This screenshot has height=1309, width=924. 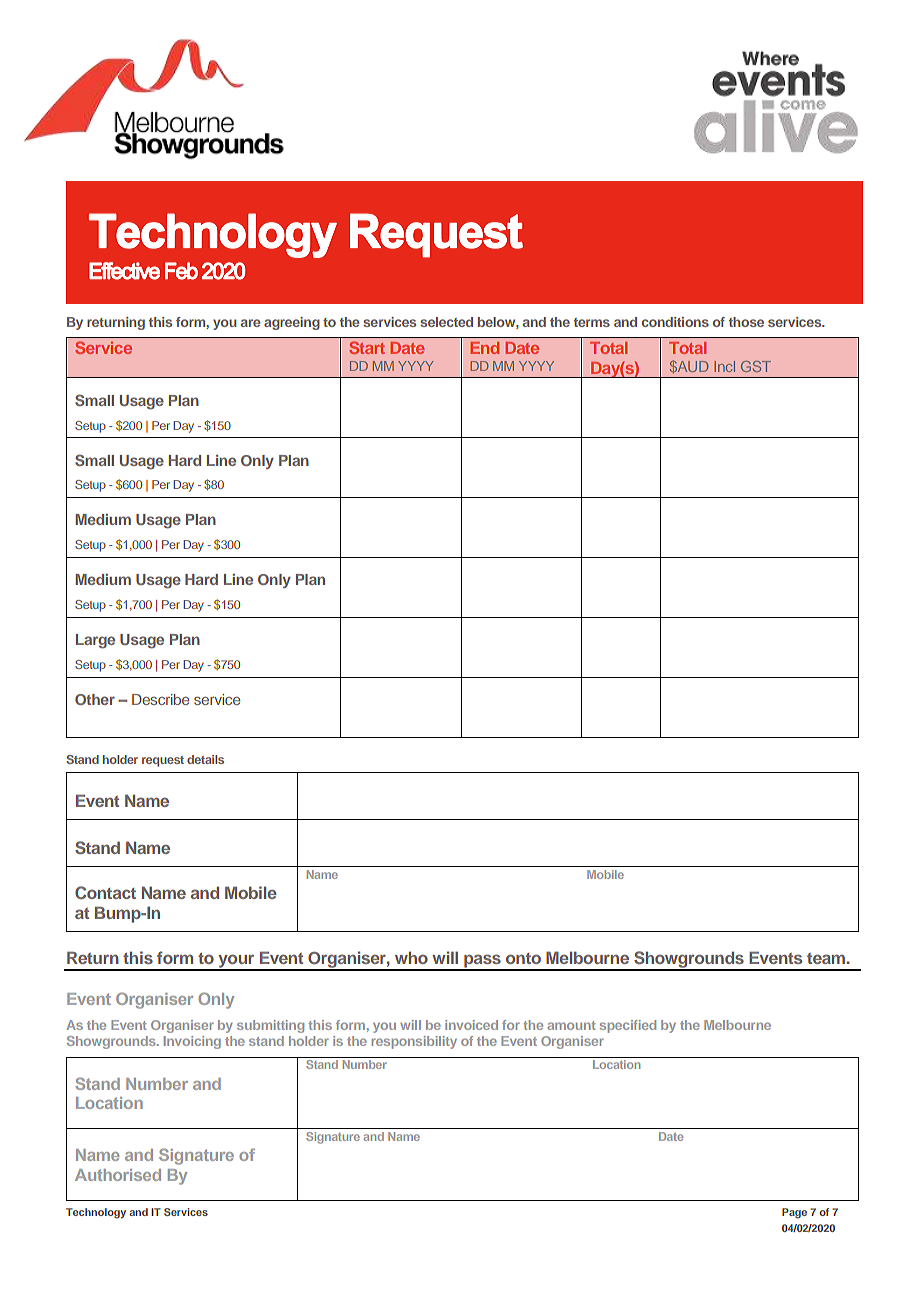 What do you see at coordinates (756, 366) in the screenshot?
I see `GST` at bounding box center [756, 366].
